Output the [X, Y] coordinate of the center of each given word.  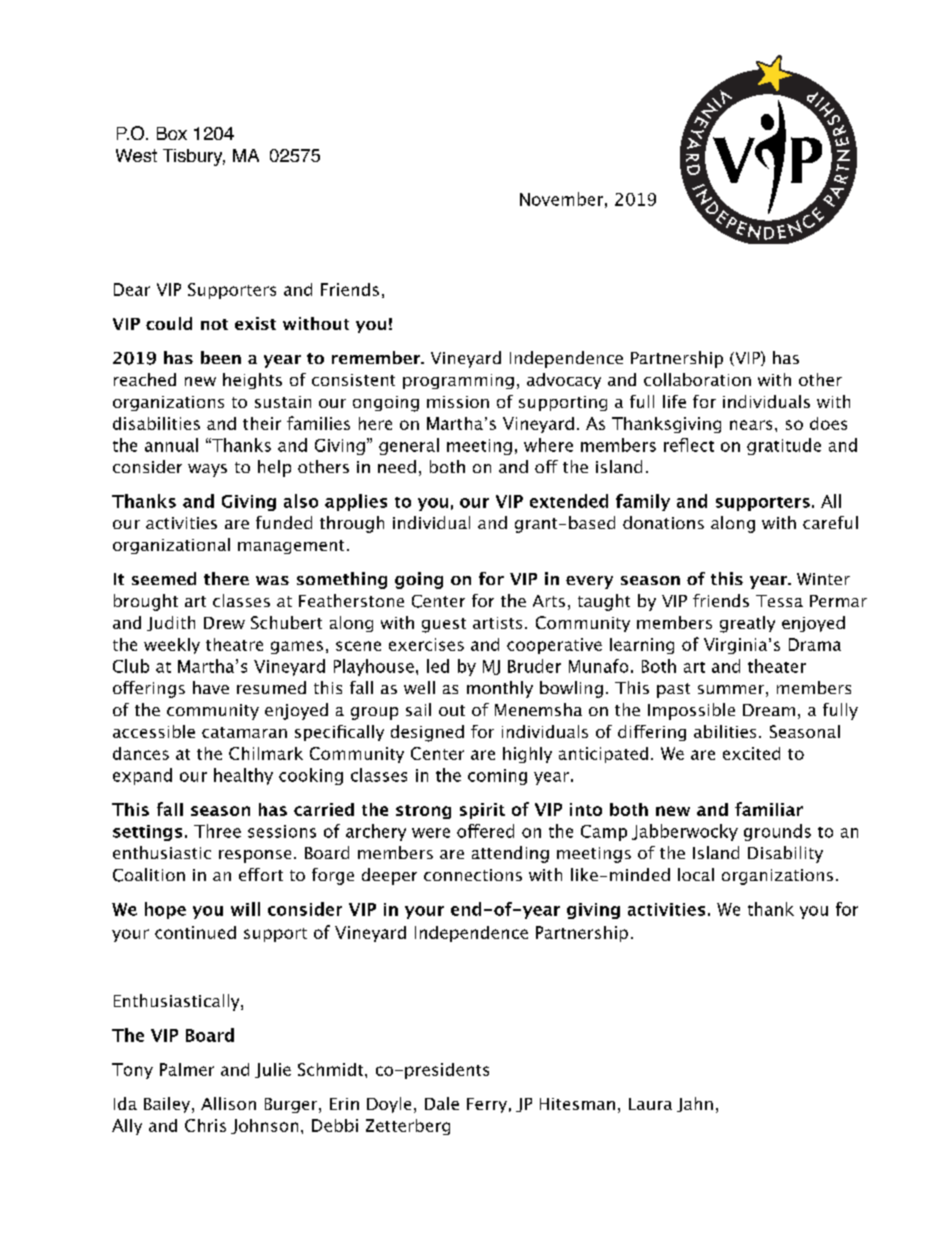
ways [207, 470]
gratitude [784, 446]
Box [172, 133]
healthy [243, 776]
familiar [769, 809]
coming [497, 777]
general [409, 446]
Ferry [487, 1105]
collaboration [697, 379]
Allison [228, 1103]
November [561, 199]
